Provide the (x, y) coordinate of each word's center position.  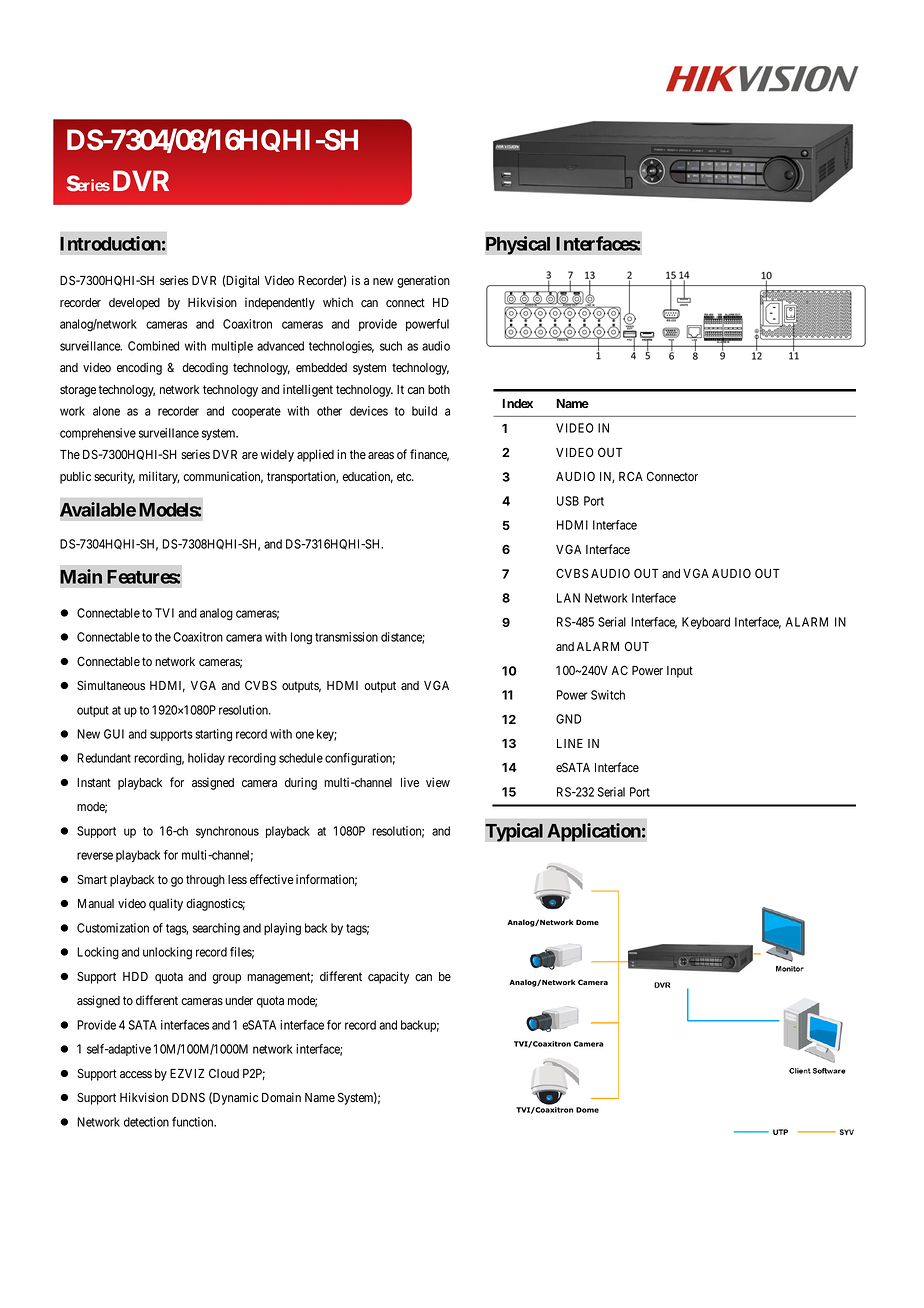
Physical (518, 245)
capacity (388, 977)
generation (423, 281)
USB (568, 501)
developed (134, 304)
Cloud (224, 1073)
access (136, 1074)
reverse (95, 856)
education (367, 477)
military (159, 477)
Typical (514, 832)
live (410, 782)
